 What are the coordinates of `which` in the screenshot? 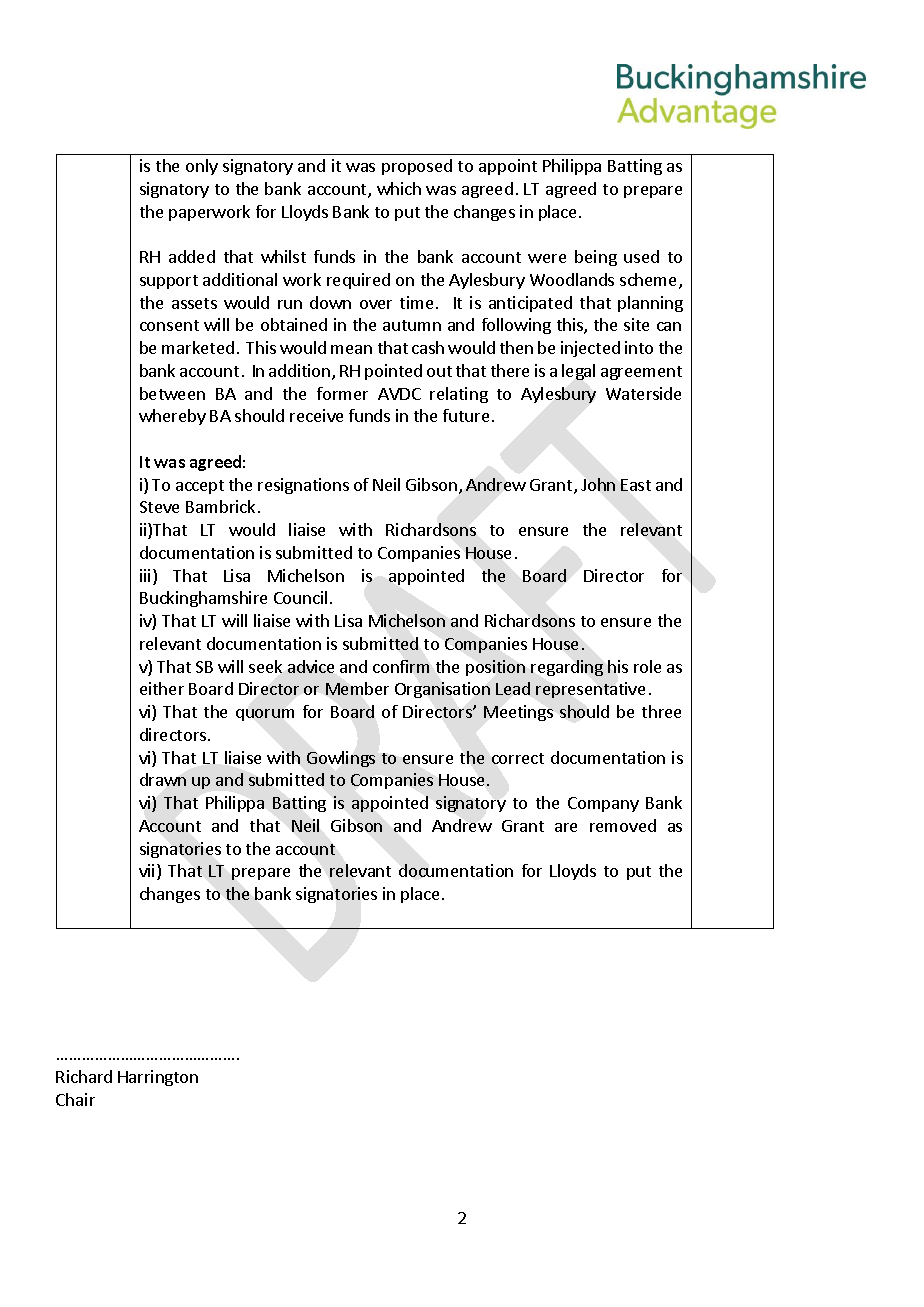 It's located at (399, 188).
